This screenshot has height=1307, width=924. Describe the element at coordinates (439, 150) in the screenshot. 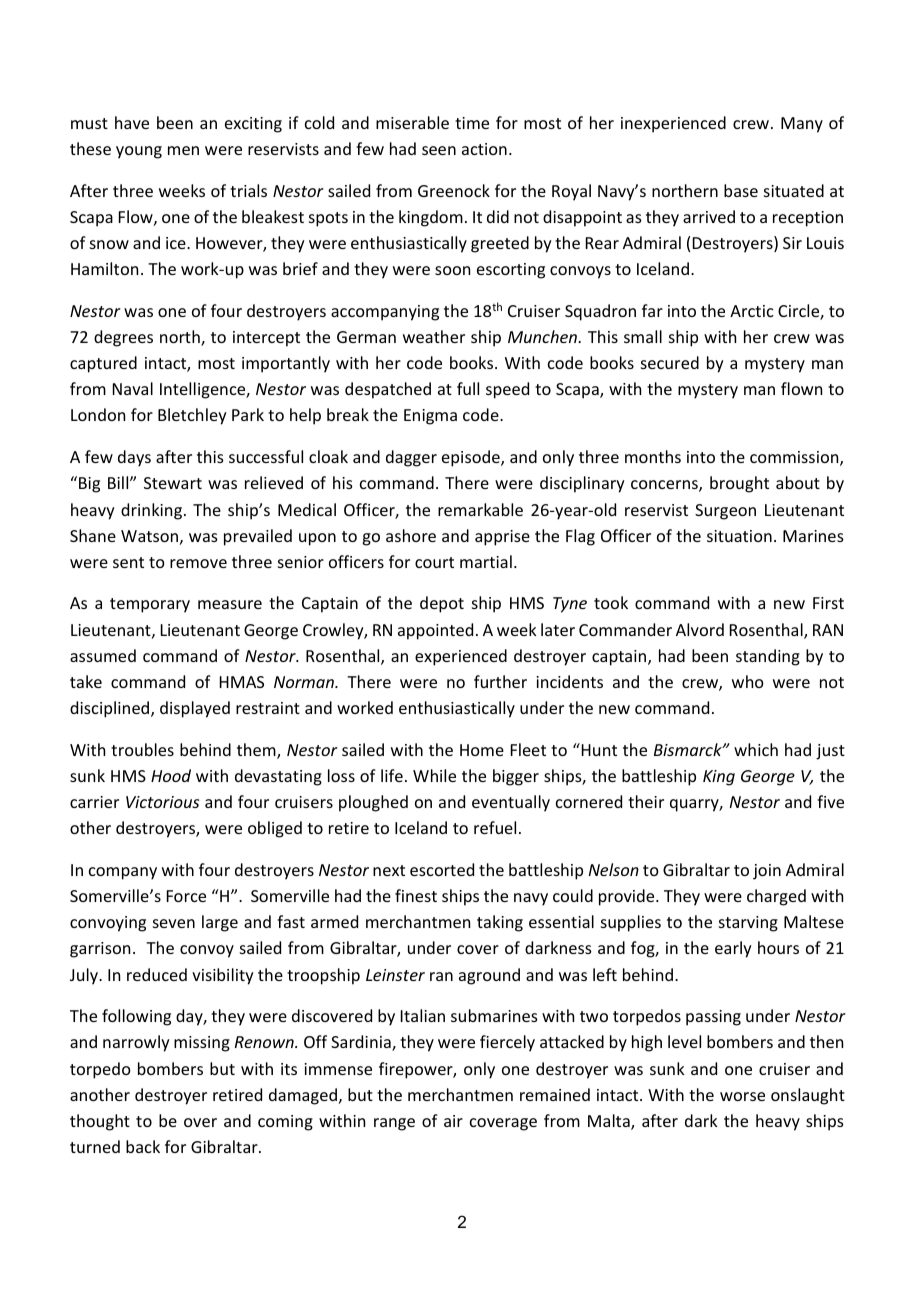

I see `seen` at that location.
